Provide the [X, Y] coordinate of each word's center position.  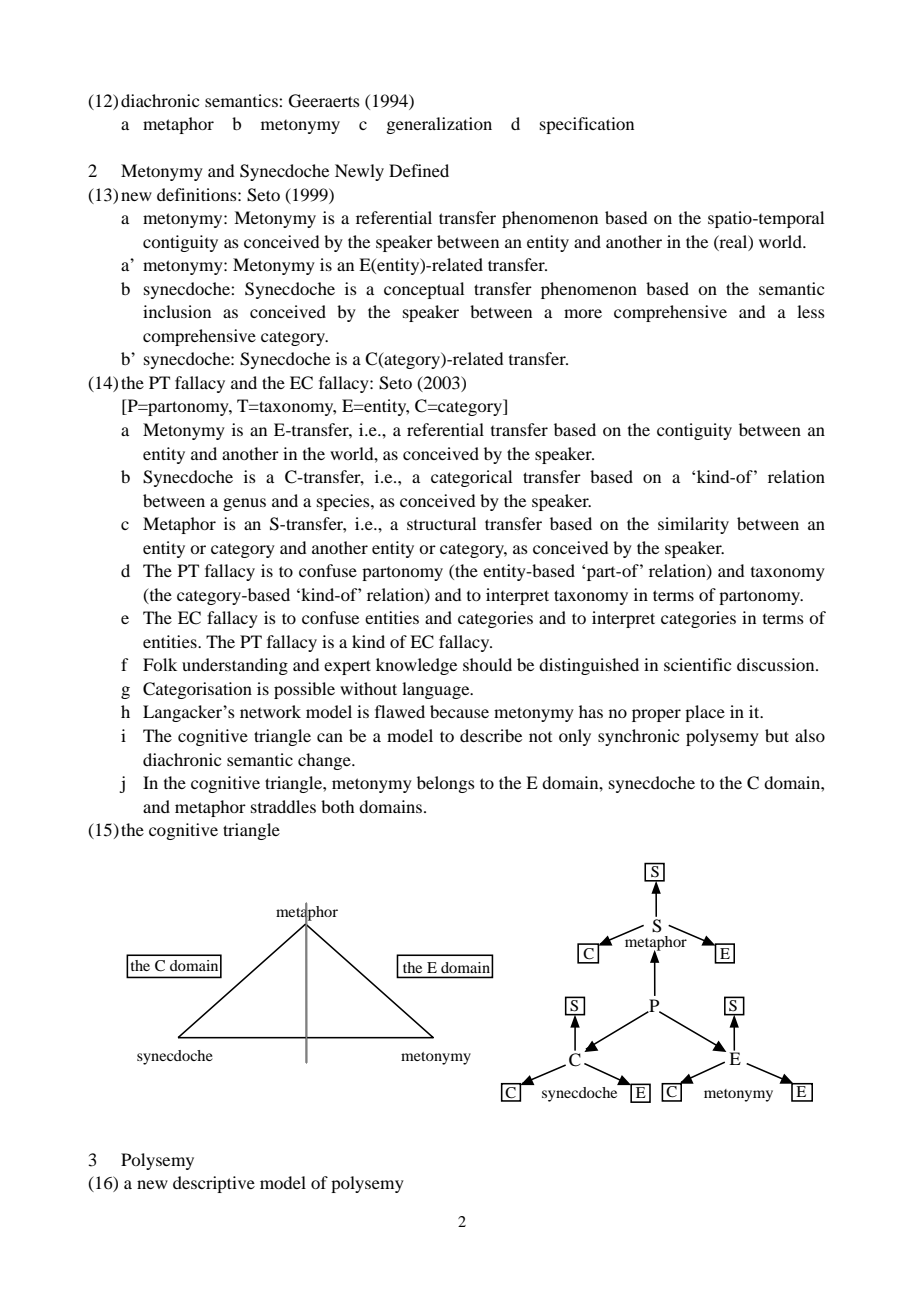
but [777, 735]
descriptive [214, 1184]
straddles [283, 806]
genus [244, 504]
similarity [693, 525]
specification [587, 125]
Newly [359, 172]
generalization [439, 125]
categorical [471, 478]
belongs [446, 784]
